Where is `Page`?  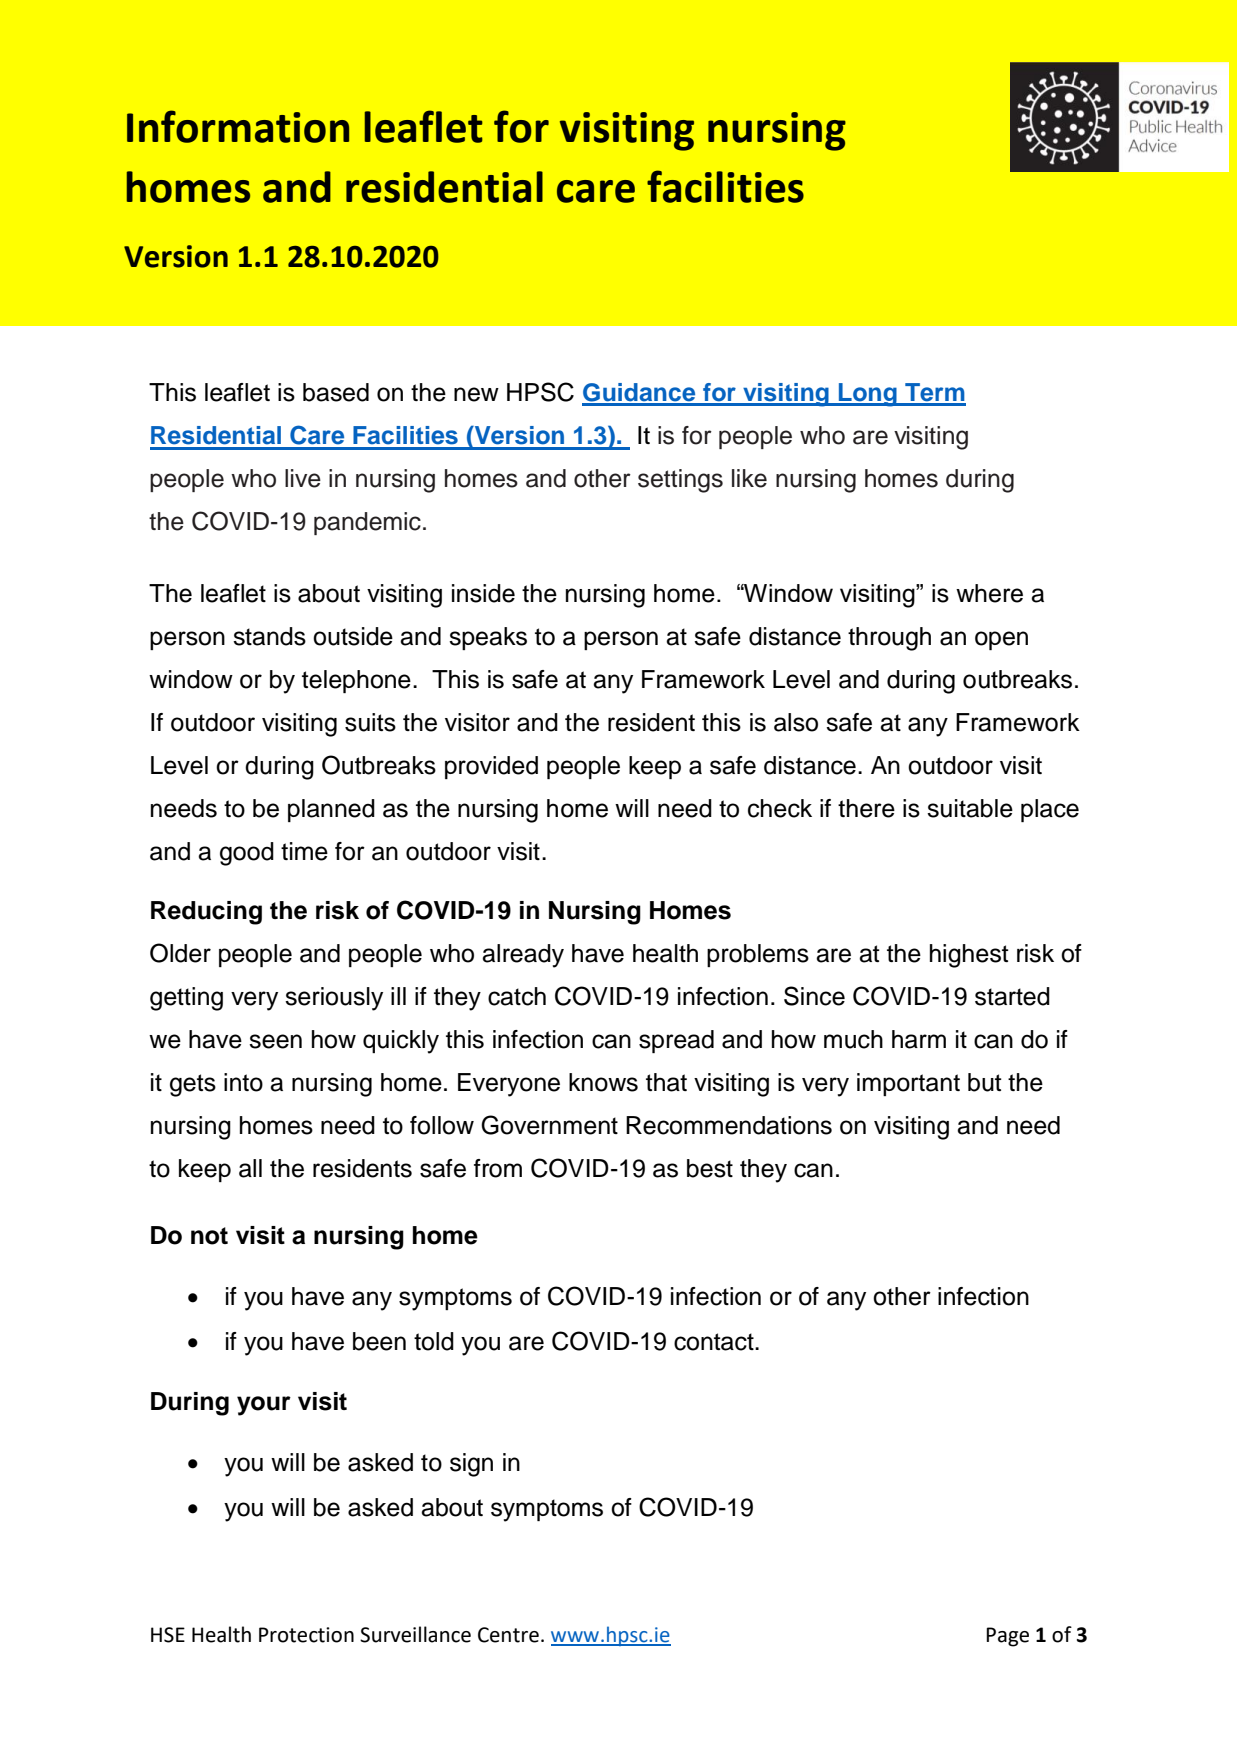 Page is located at coordinates (1007, 1637).
